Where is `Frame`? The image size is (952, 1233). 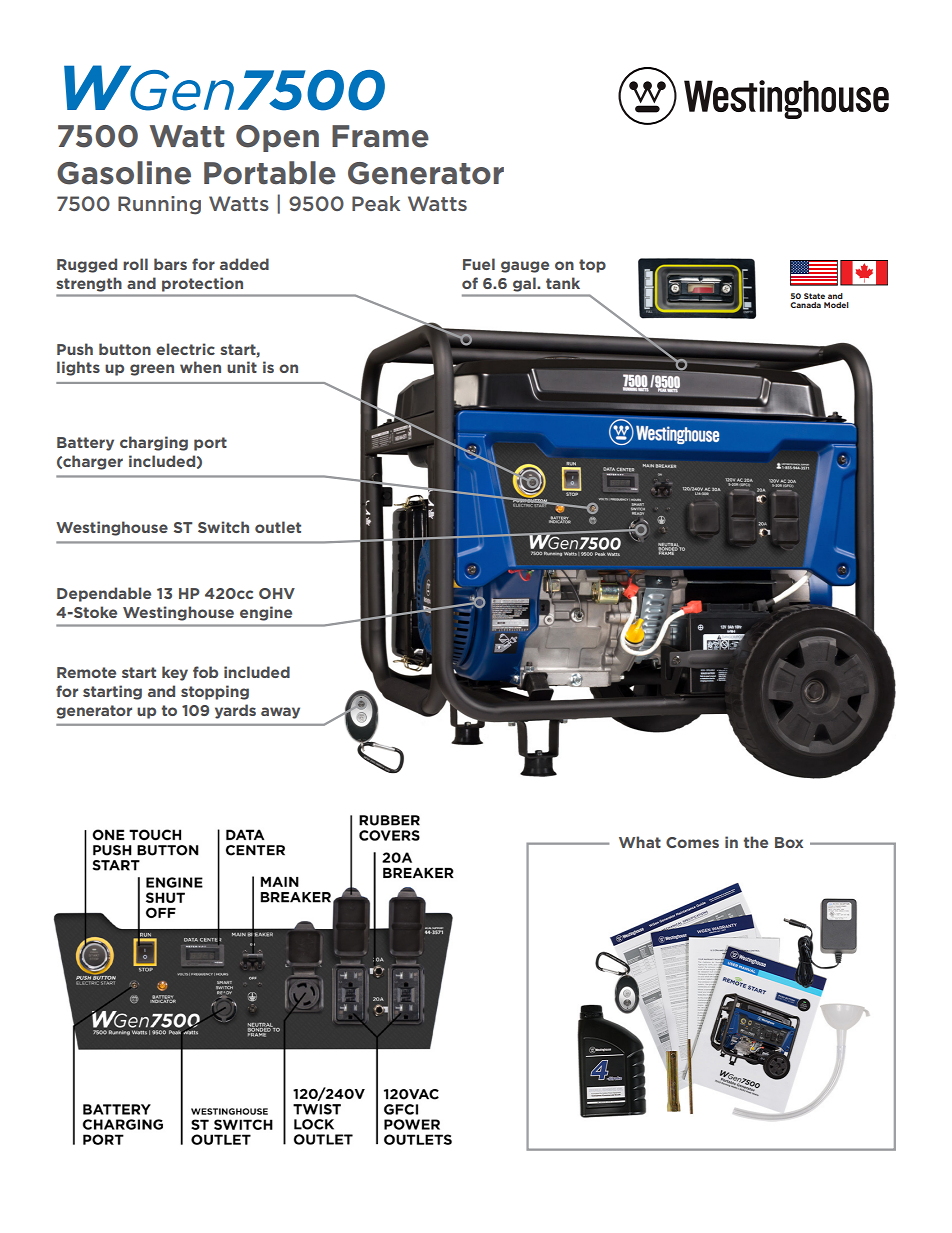
Frame is located at coordinates (380, 136).
